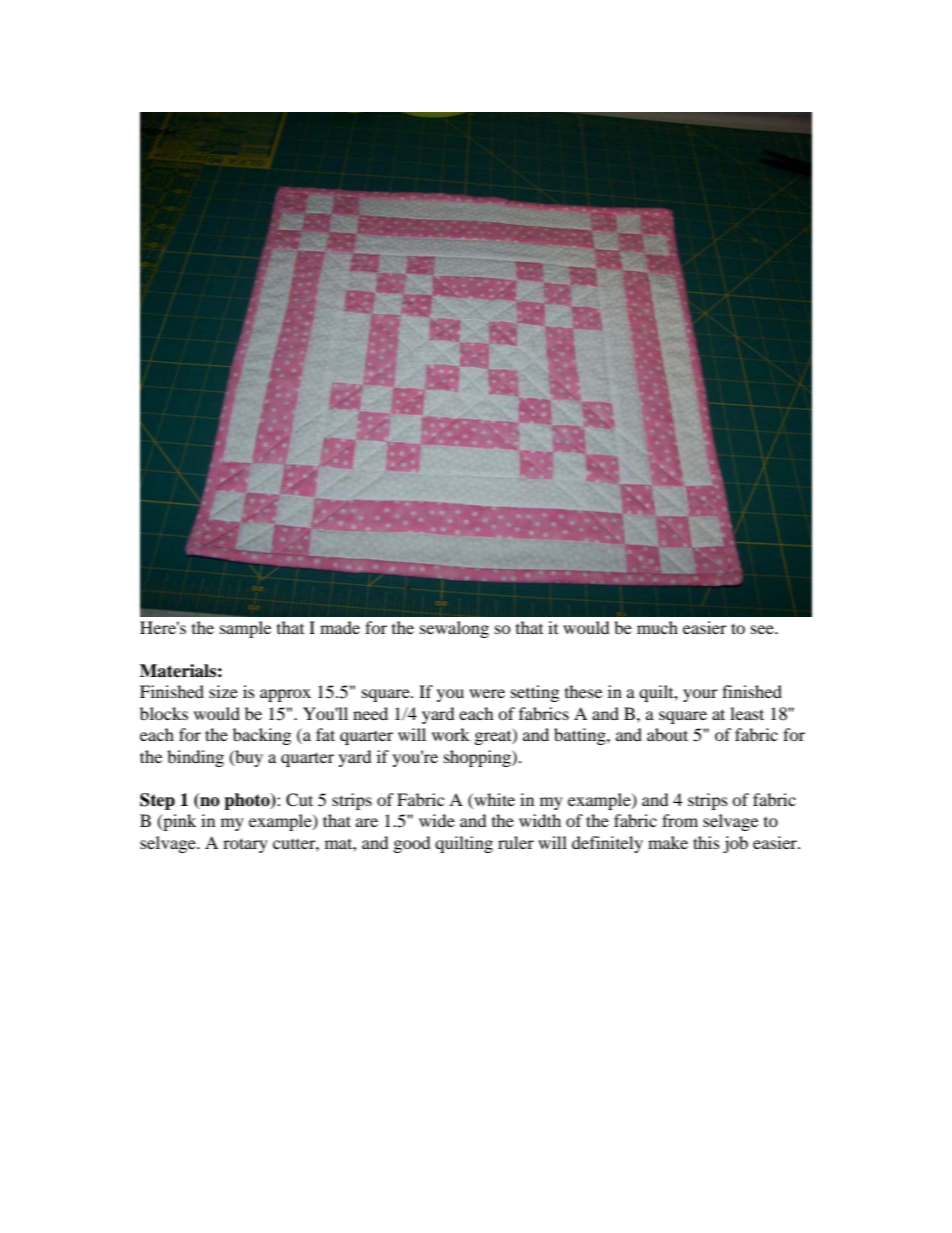 Image resolution: width=952 pixels, height=1233 pixels. What do you see at coordinates (487, 693) in the screenshot?
I see `were` at bounding box center [487, 693].
